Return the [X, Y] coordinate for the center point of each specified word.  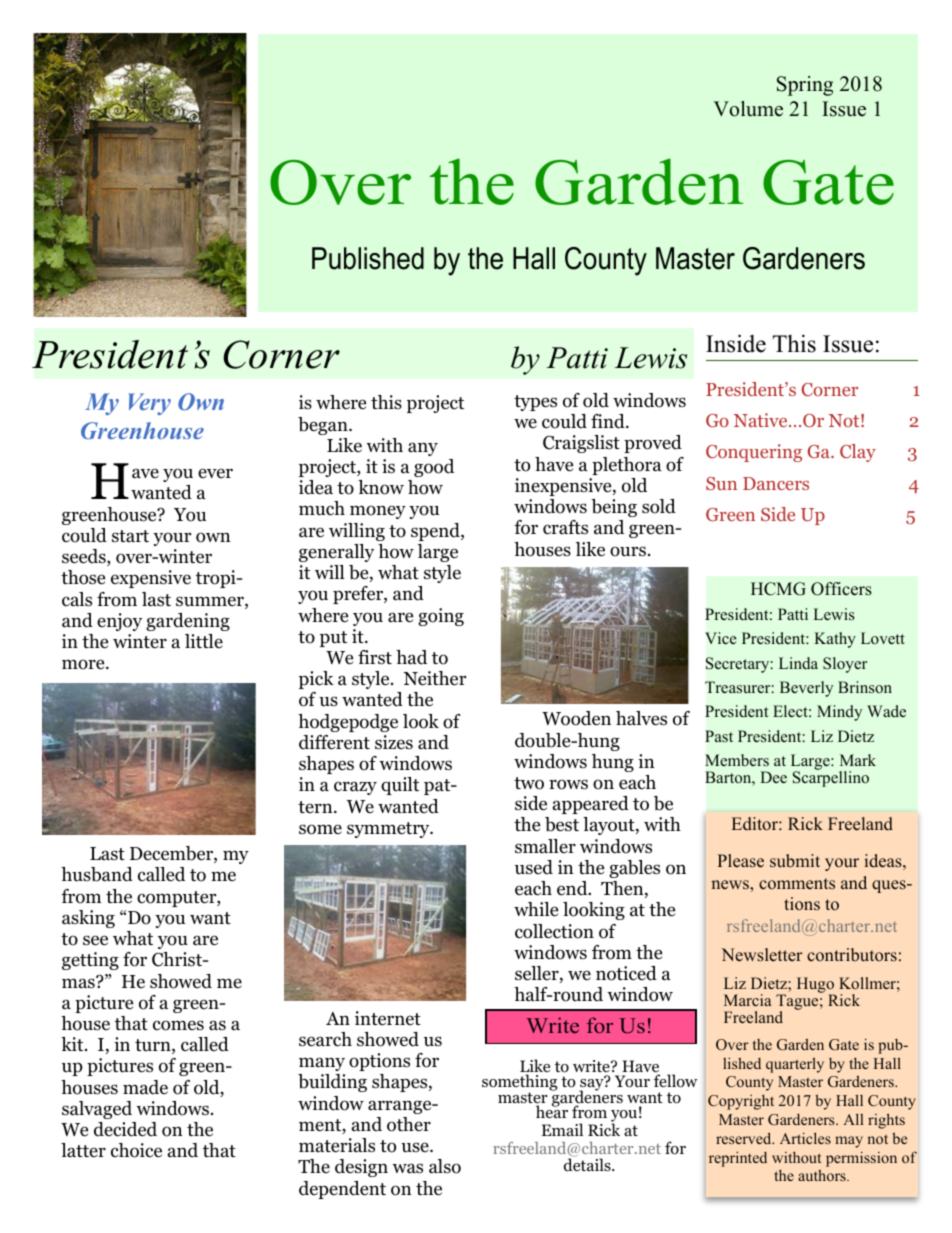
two [529, 783]
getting [90, 961]
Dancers [776, 483]
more [84, 664]
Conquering [754, 453]
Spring [805, 86]
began [324, 426]
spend [436, 532]
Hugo [816, 986]
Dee [773, 777]
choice [136, 1150]
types [535, 403]
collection [554, 931]
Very [149, 404]
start [130, 536]
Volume [748, 109]
